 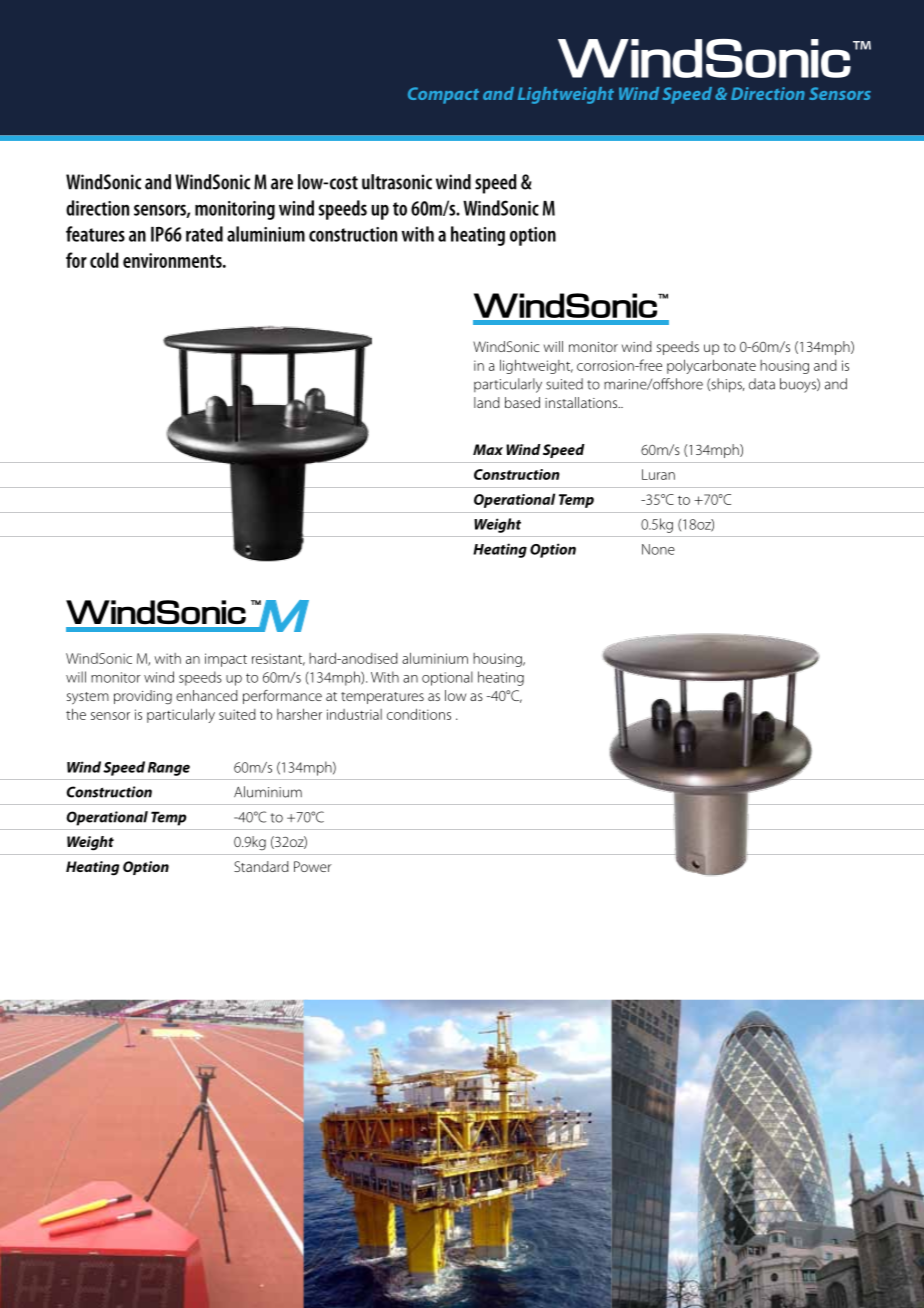 I want to click on Max, so click(x=488, y=449).
